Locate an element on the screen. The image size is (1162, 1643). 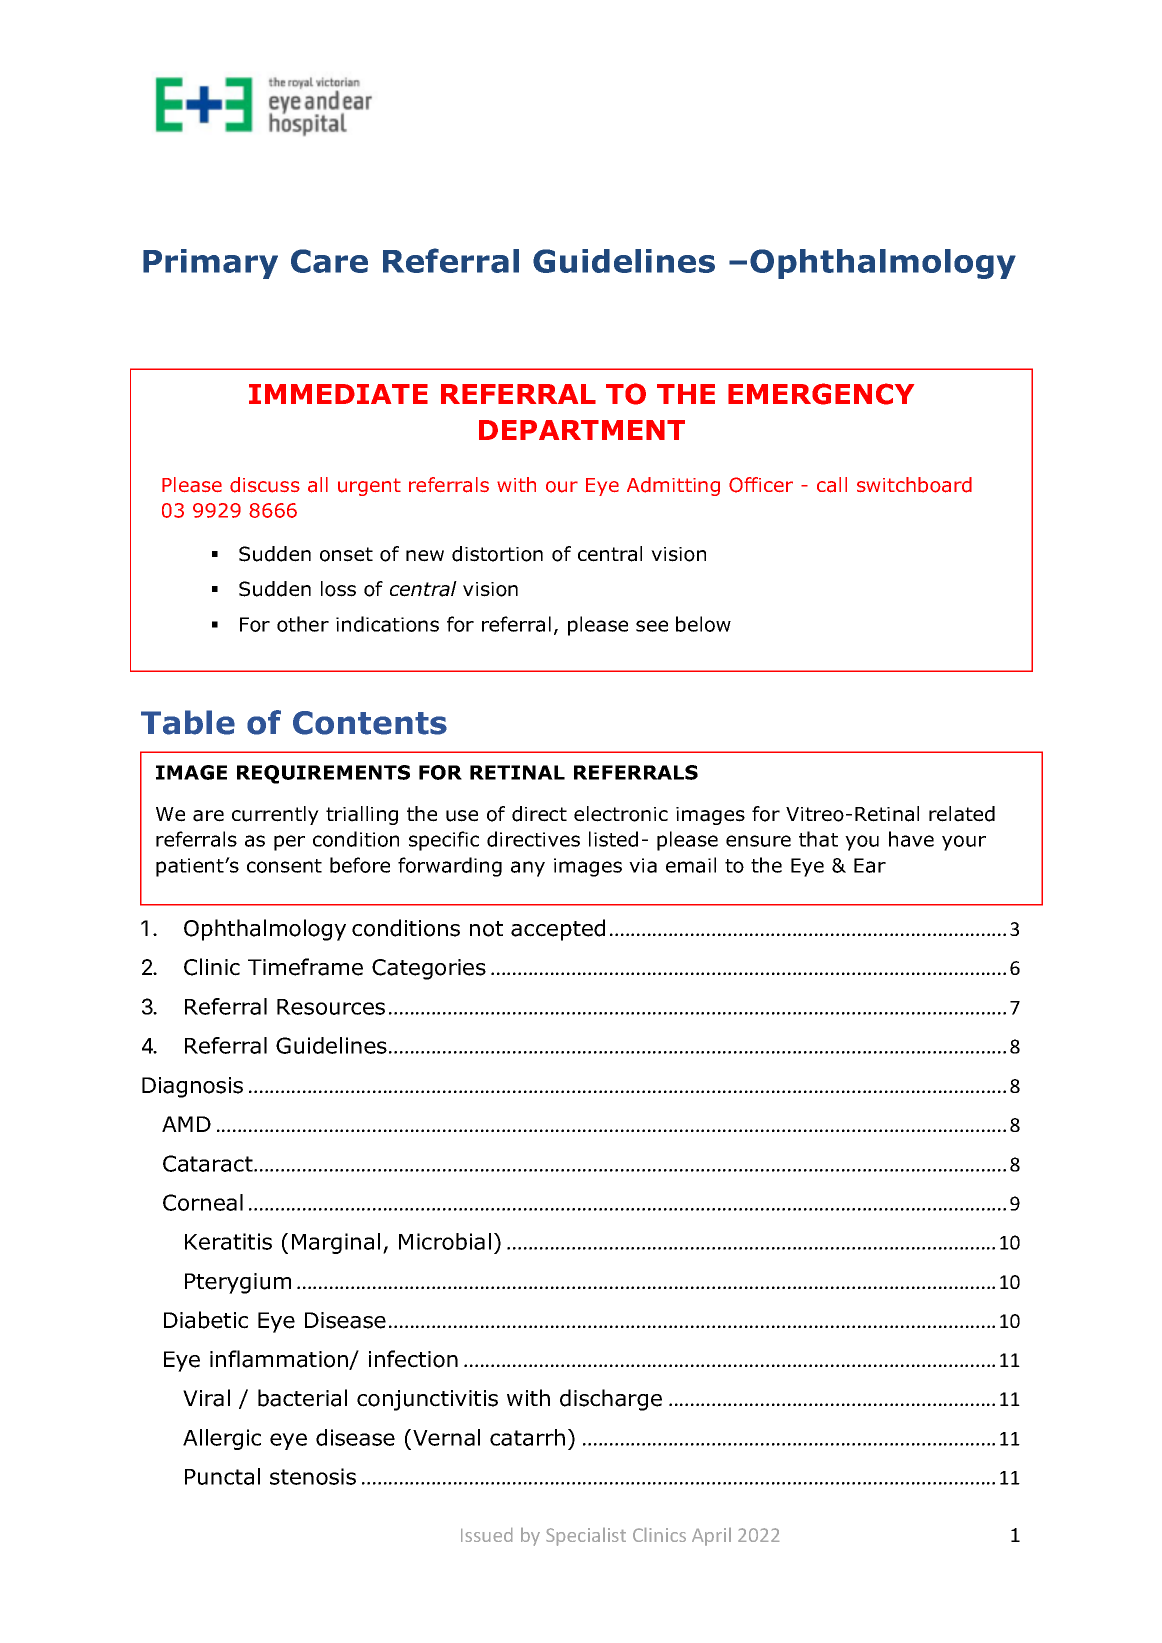
EMERGENCY is located at coordinates (821, 394).
